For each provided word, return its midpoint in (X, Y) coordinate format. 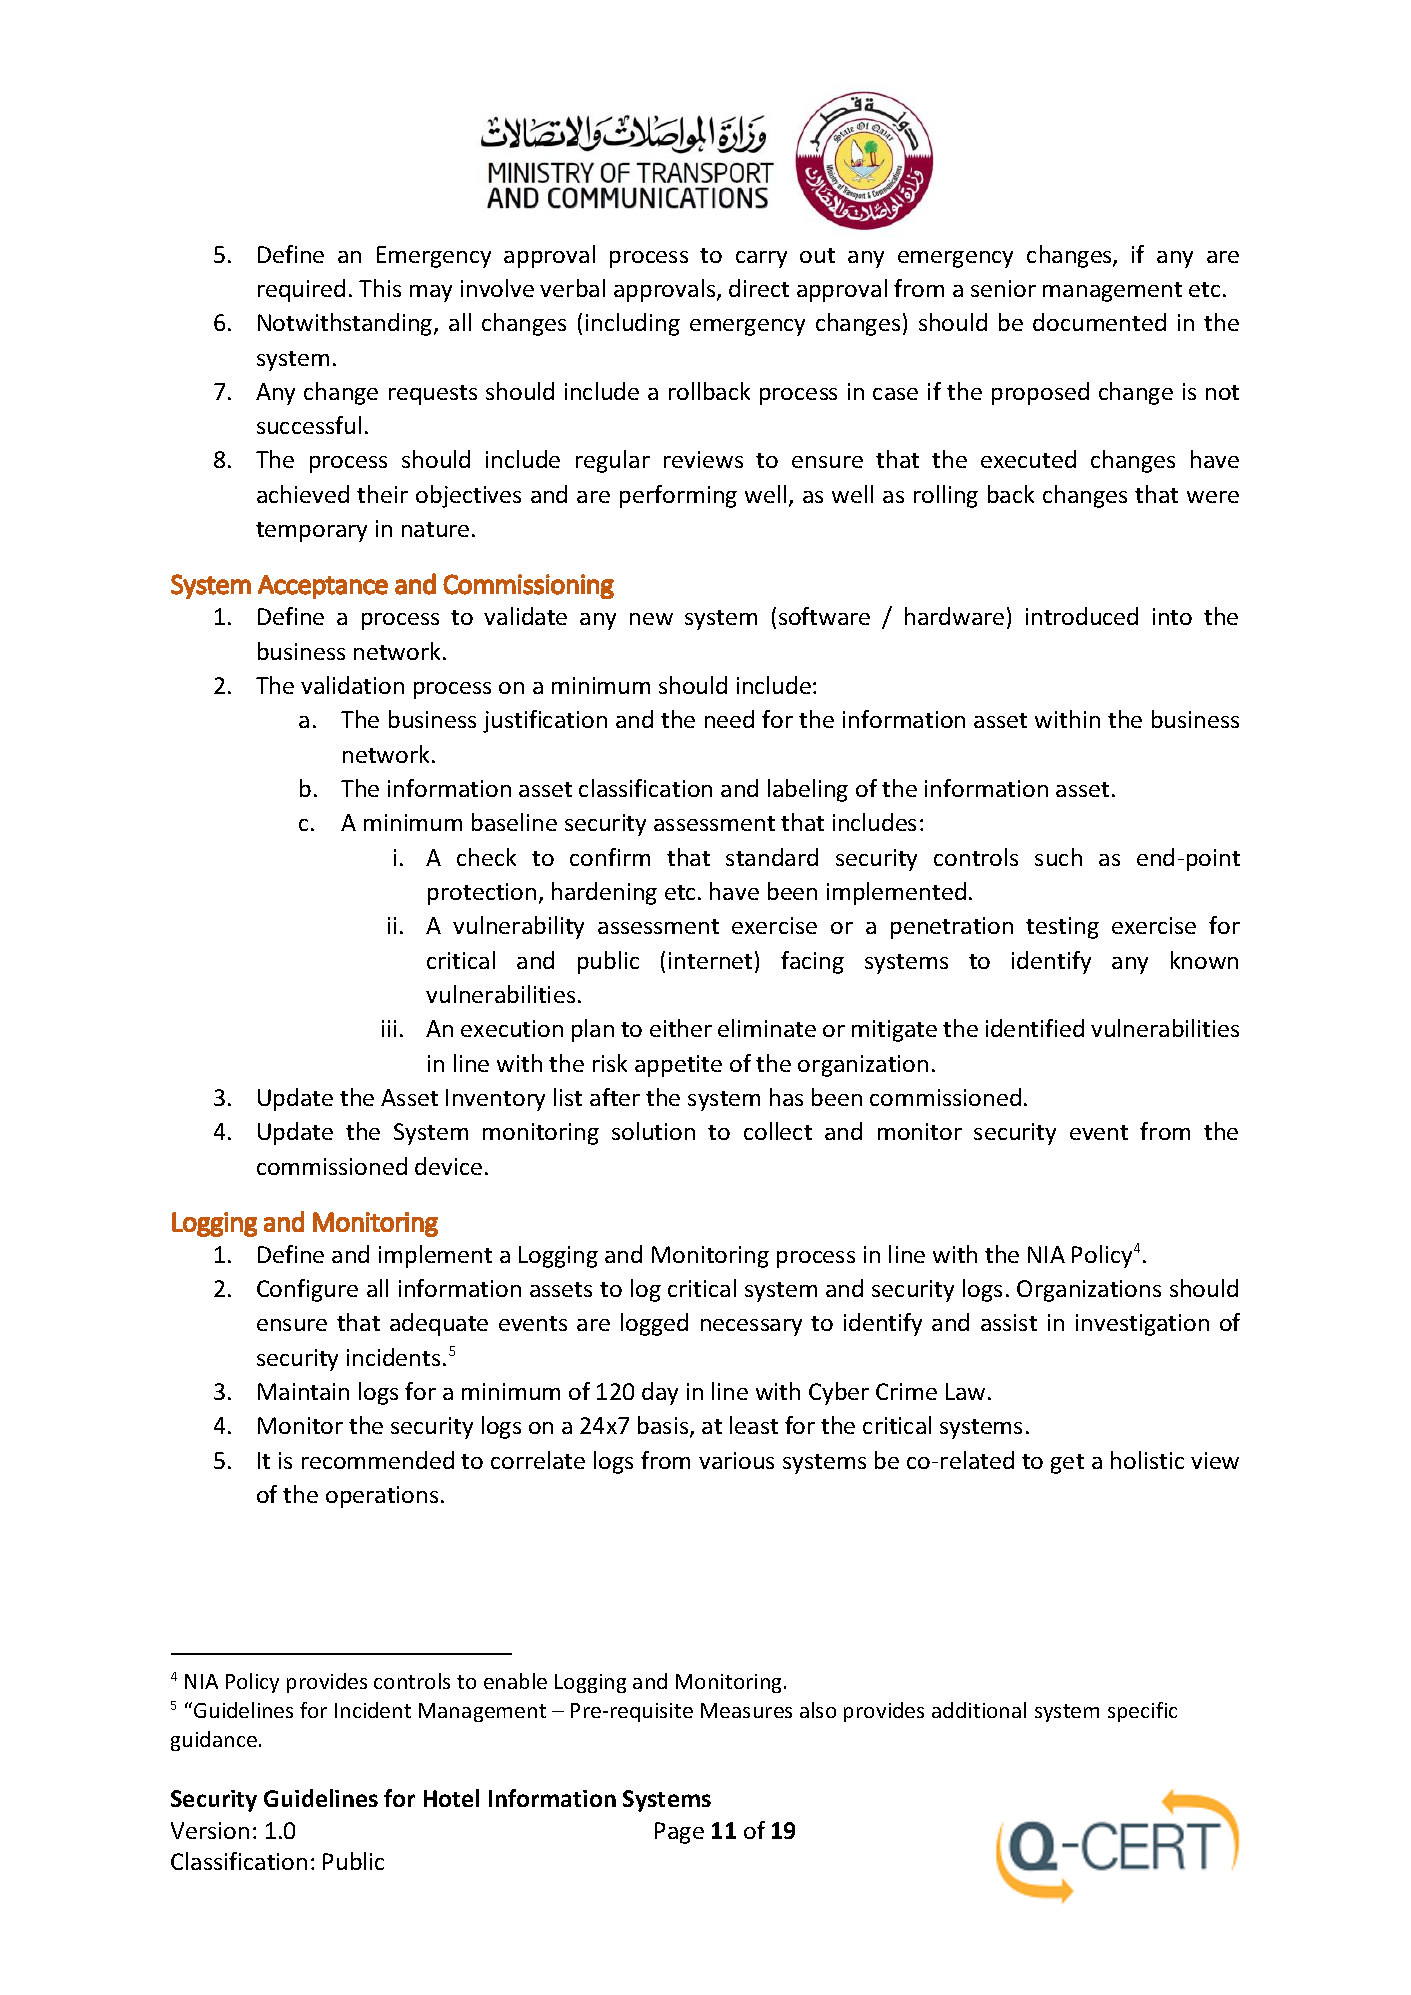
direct (759, 288)
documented (1099, 322)
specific (1142, 1712)
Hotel (451, 1798)
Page (679, 1833)
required (301, 290)
